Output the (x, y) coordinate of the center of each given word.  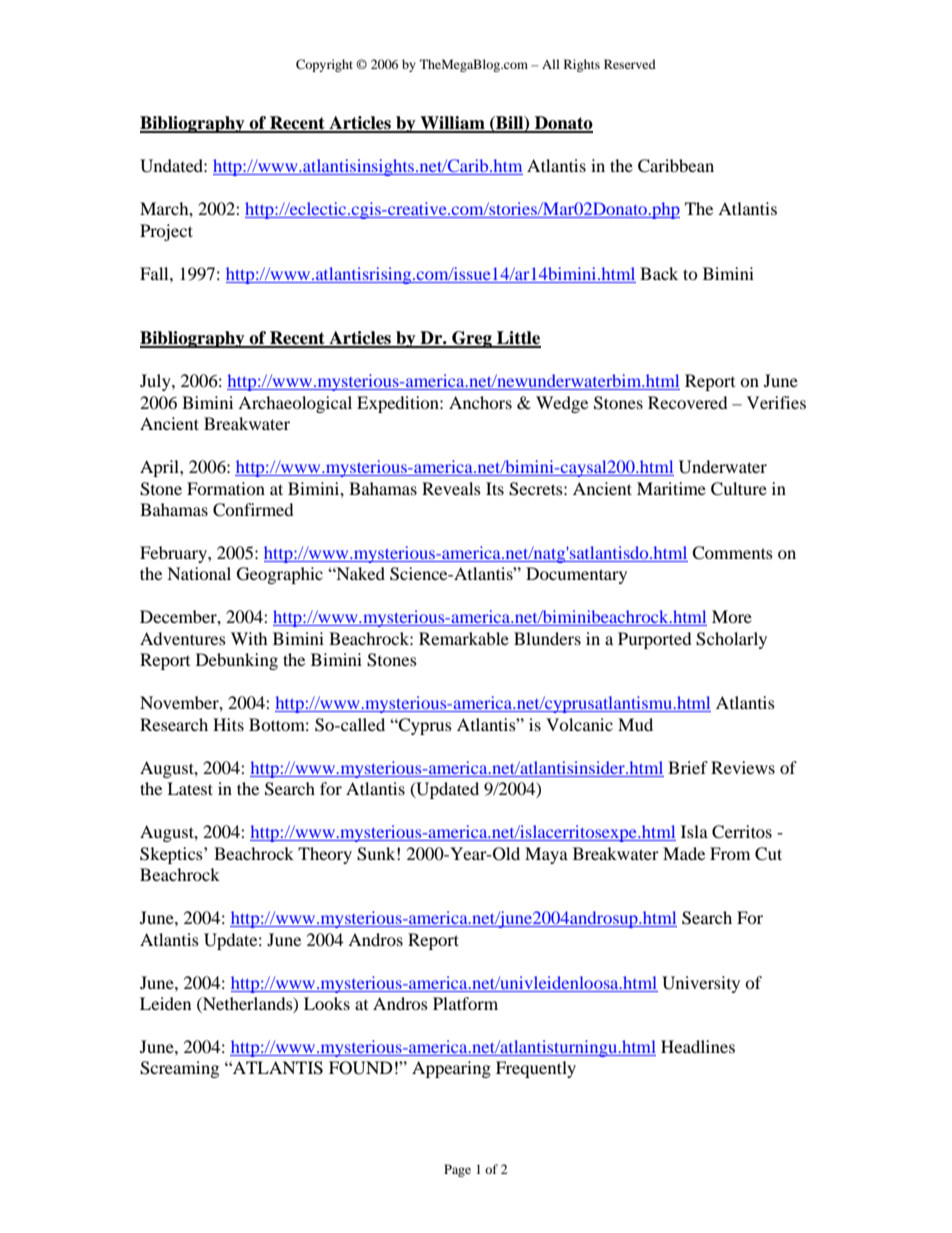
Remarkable (464, 638)
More (732, 616)
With (249, 638)
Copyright (324, 65)
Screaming (179, 1069)
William (452, 124)
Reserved (630, 64)
